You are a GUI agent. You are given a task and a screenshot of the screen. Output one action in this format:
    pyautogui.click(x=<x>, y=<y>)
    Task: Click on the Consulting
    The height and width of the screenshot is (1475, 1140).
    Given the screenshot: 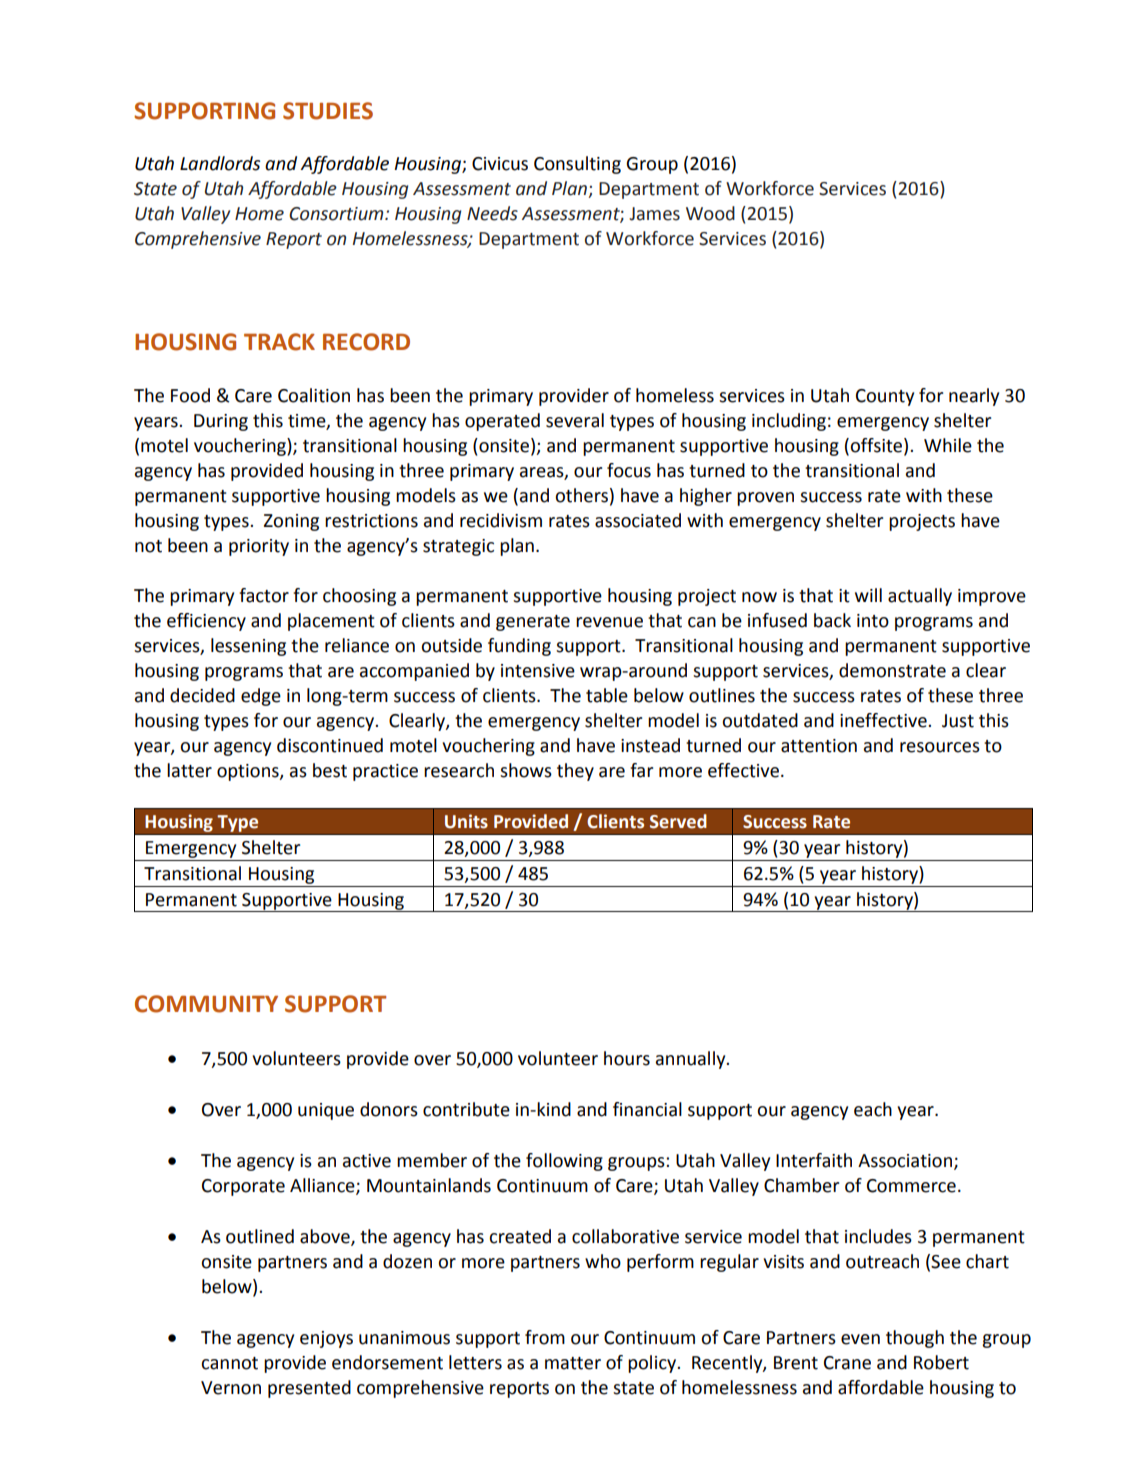 What is the action you would take?
    pyautogui.click(x=577, y=165)
